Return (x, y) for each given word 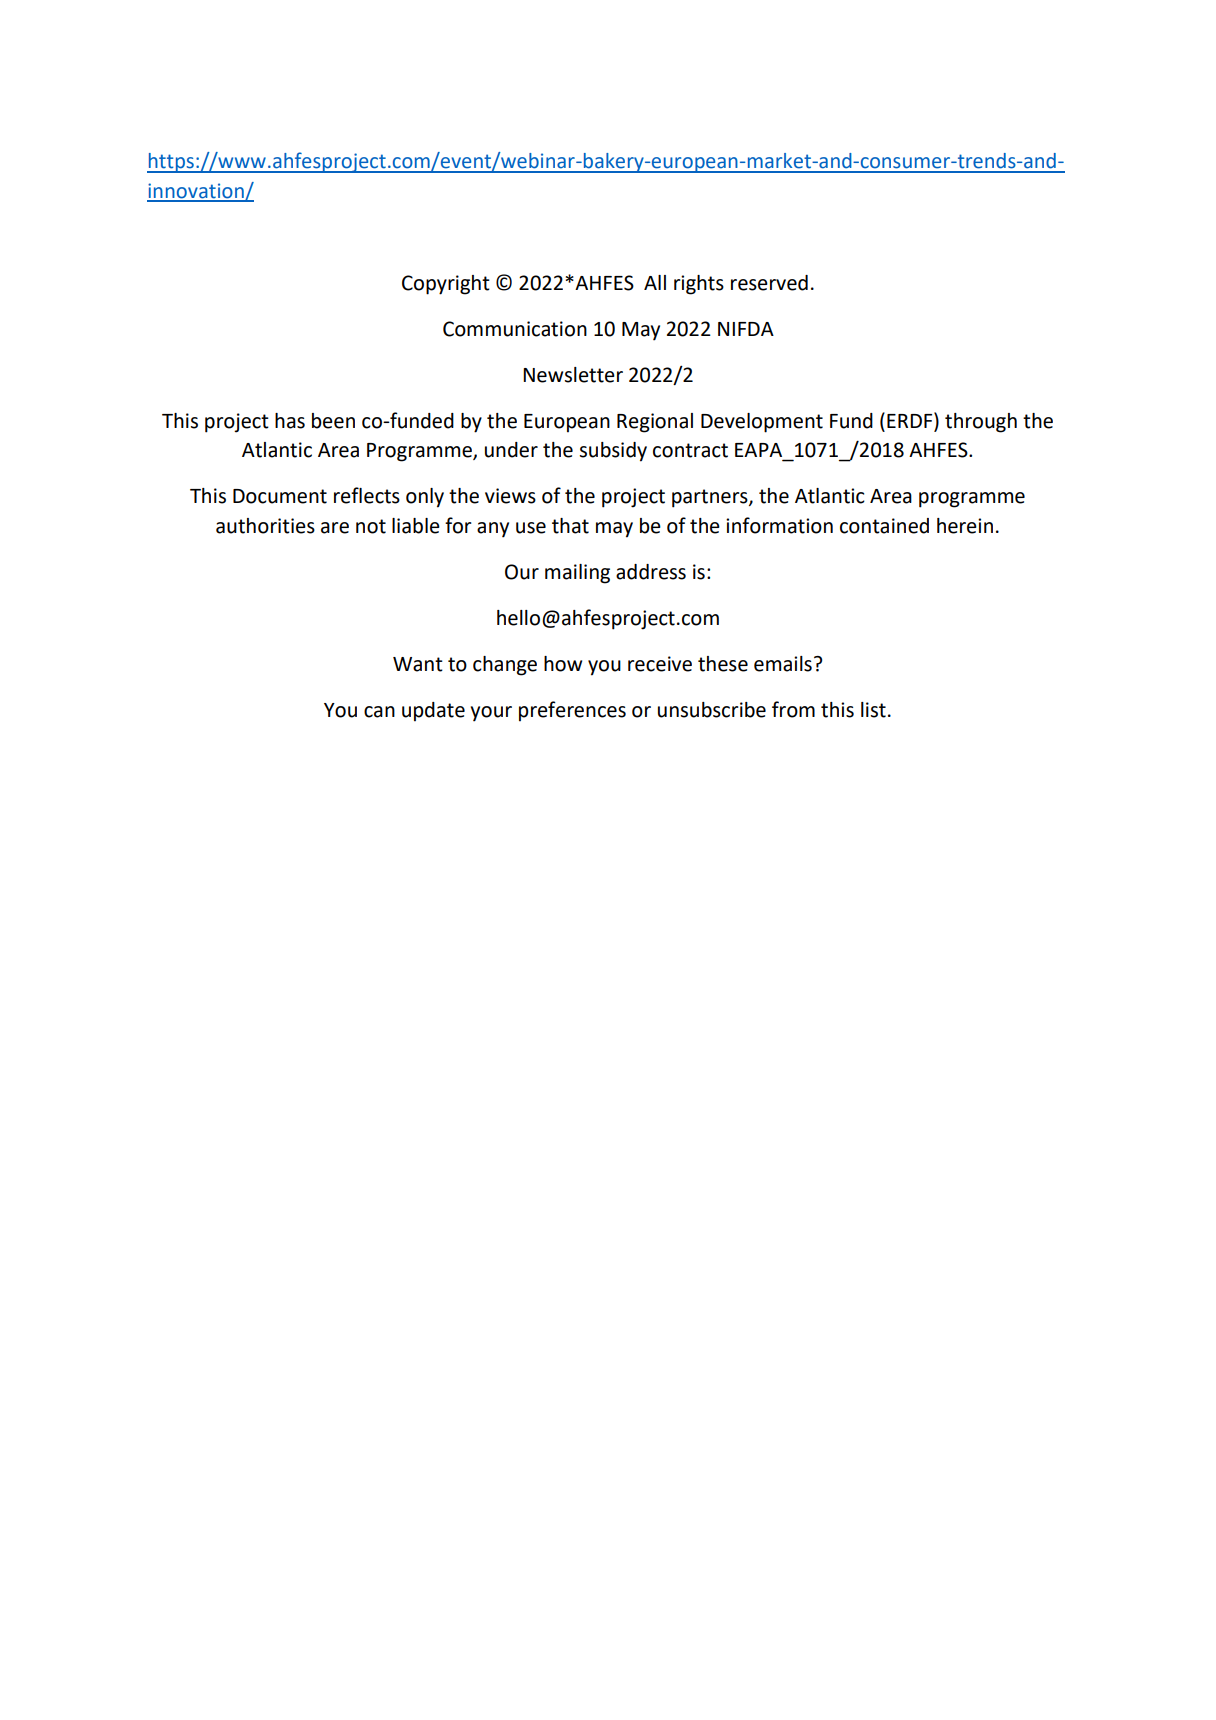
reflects (367, 495)
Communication (515, 329)
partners (711, 498)
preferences (572, 711)
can (379, 712)
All (655, 282)
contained (884, 526)
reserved (769, 283)
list (873, 710)
